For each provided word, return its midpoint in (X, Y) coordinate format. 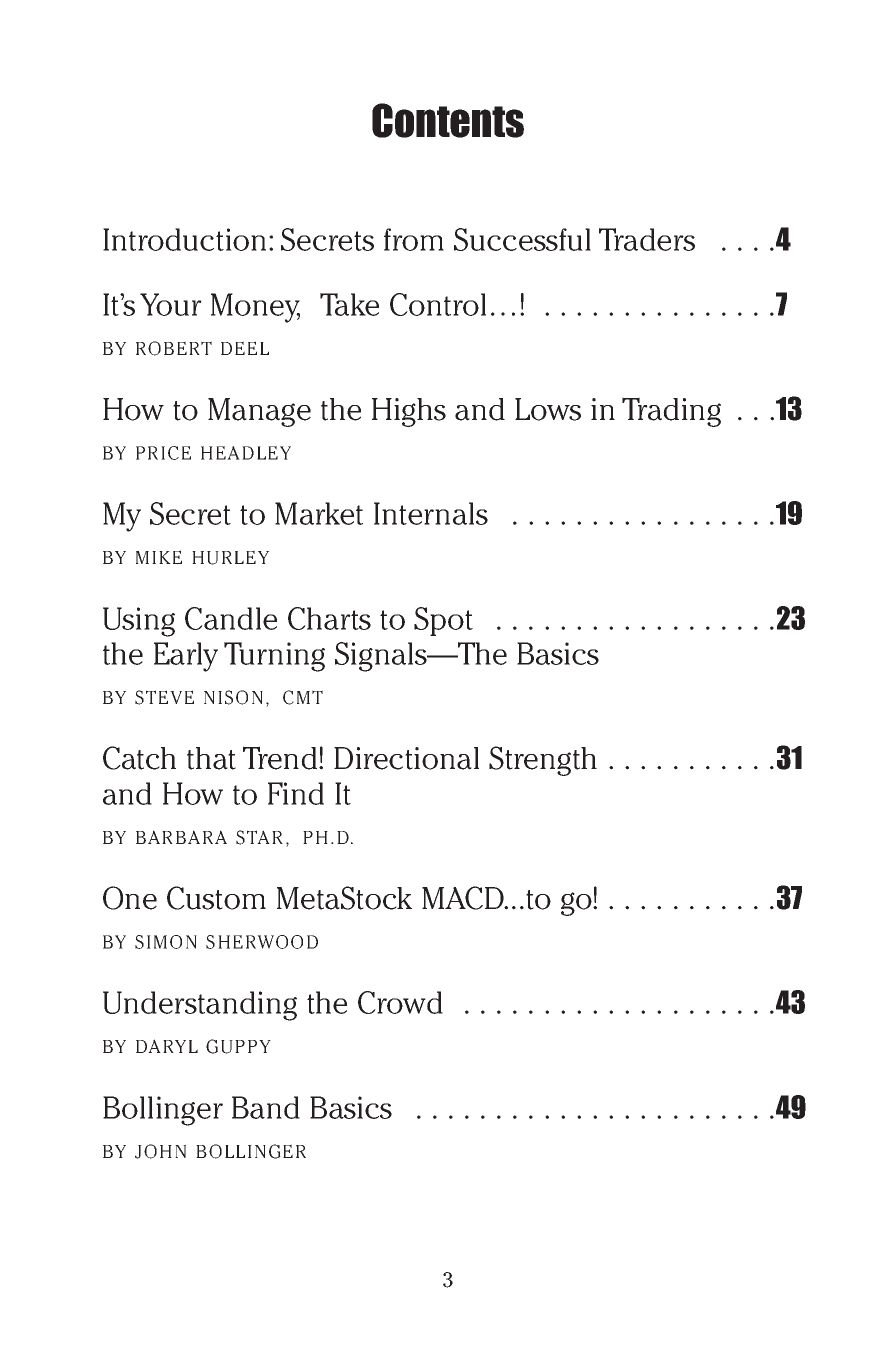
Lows (548, 409)
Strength (543, 761)
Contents (448, 120)
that (211, 758)
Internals (431, 513)
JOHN (160, 1151)
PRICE (163, 453)
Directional (406, 758)
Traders (647, 239)
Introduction (184, 239)
